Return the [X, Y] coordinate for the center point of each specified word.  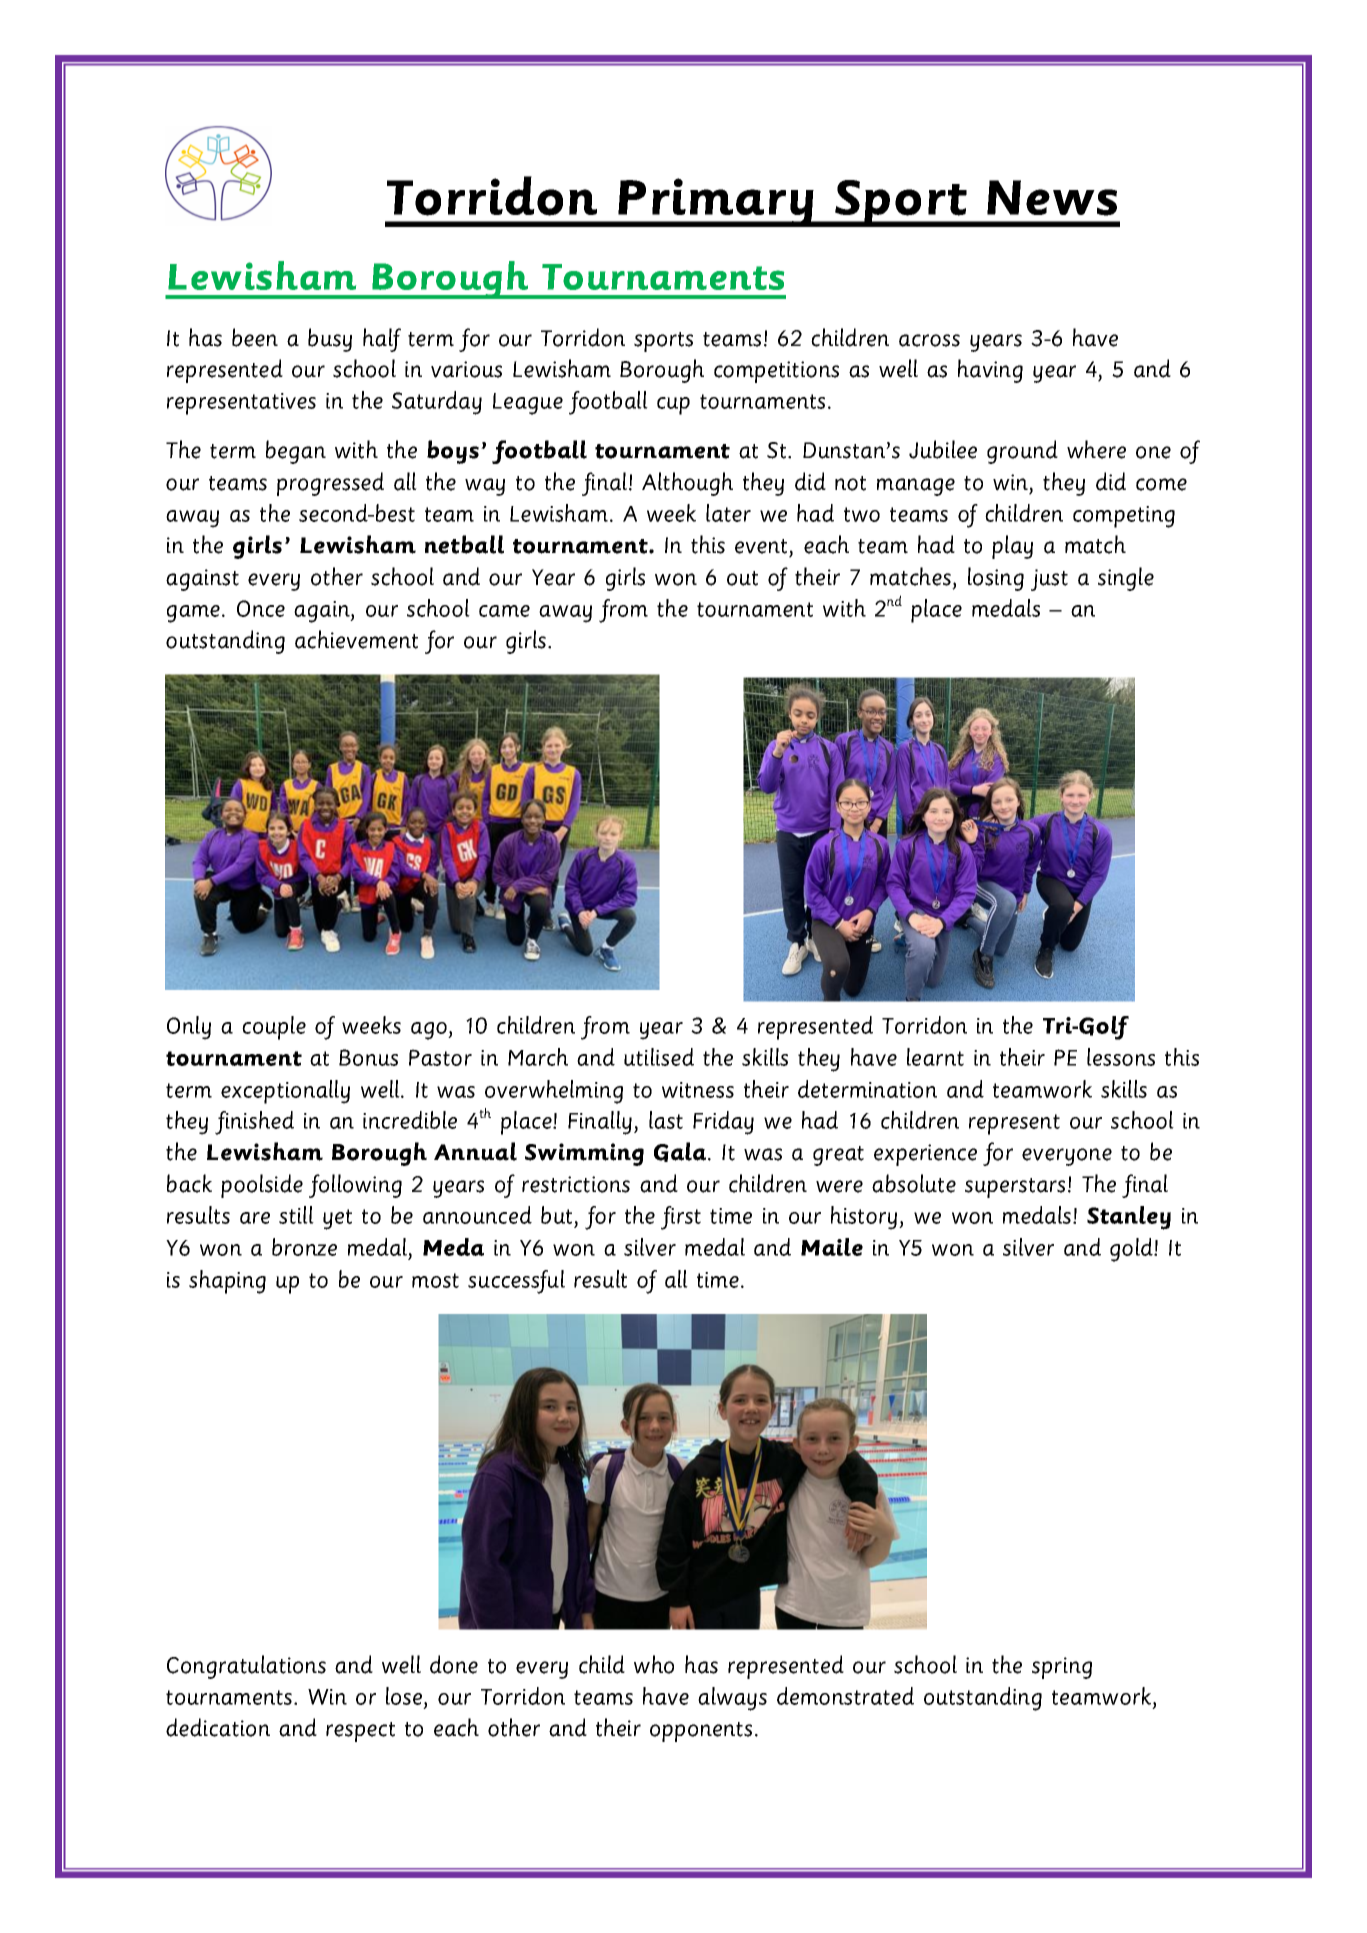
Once [261, 608]
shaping [227, 1282]
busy [330, 340]
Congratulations [246, 1667]
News [1052, 198]
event [761, 546]
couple [274, 1028]
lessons [1121, 1057]
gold [1132, 1250]
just [1049, 580]
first [681, 1218]
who [654, 1664]
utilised [659, 1057]
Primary [716, 202]
